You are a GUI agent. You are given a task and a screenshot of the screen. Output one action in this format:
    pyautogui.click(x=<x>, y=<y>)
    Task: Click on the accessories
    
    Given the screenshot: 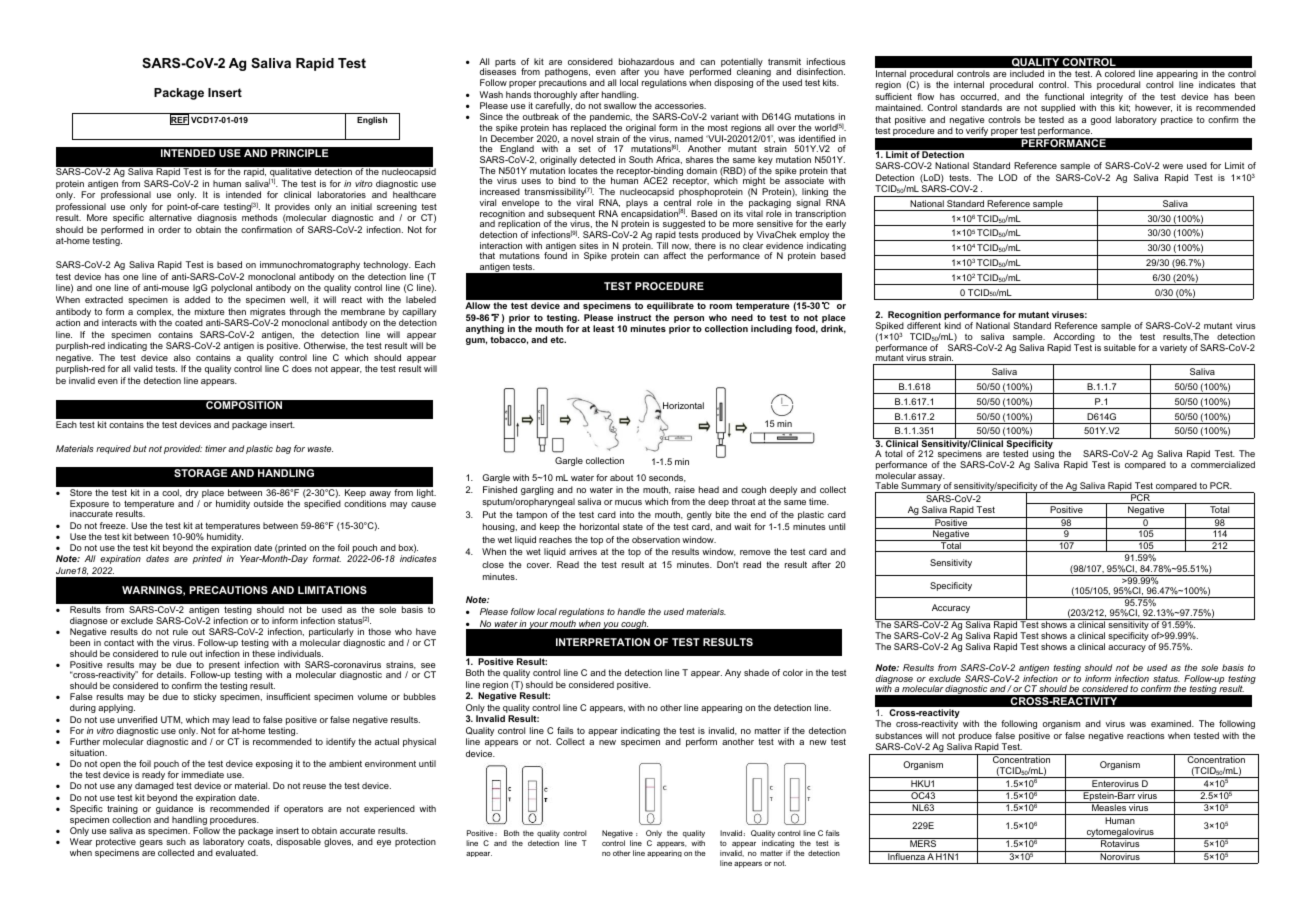 What is the action you would take?
    pyautogui.click(x=680, y=105)
